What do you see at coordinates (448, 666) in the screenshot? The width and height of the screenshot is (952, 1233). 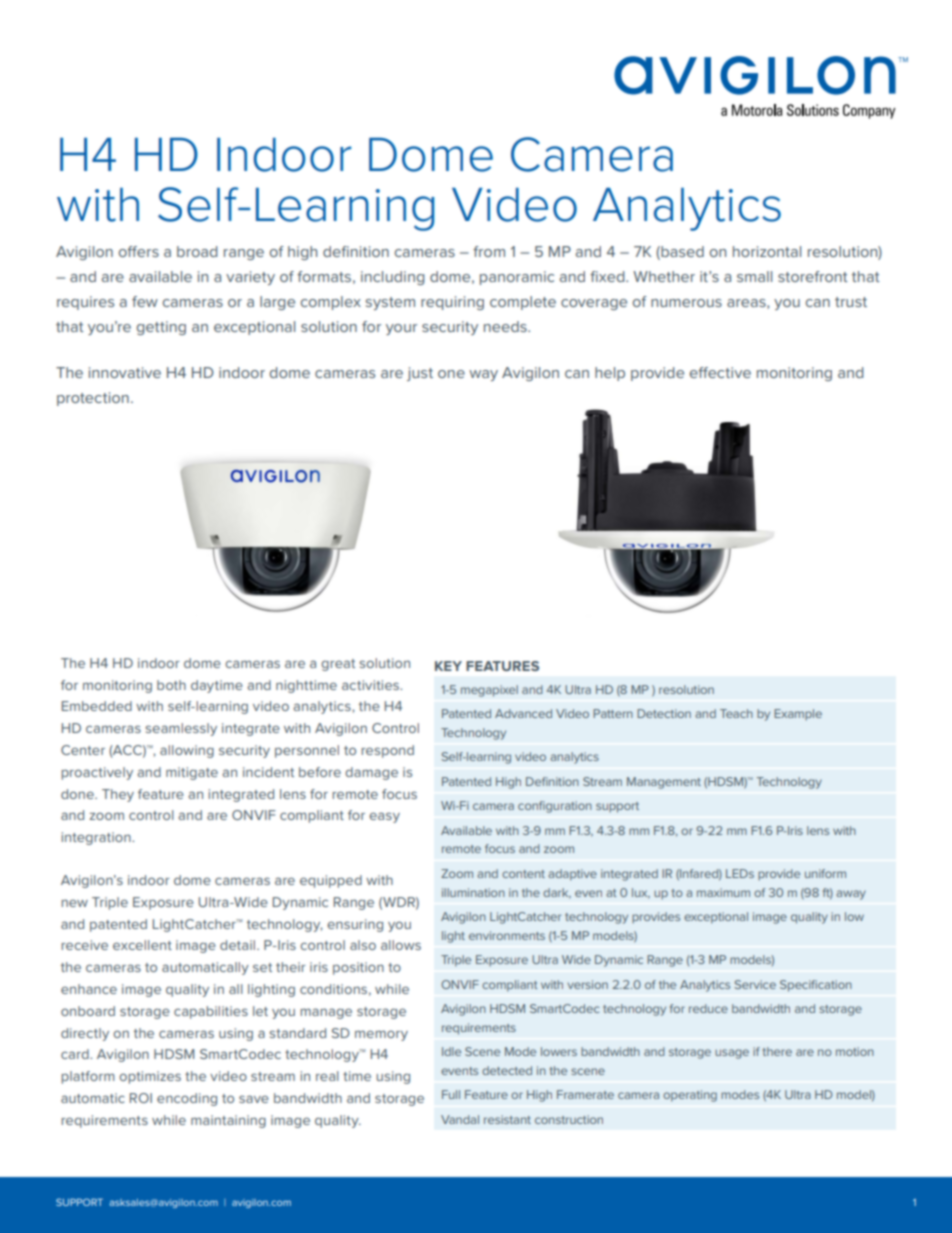 I see `KEY` at bounding box center [448, 666].
